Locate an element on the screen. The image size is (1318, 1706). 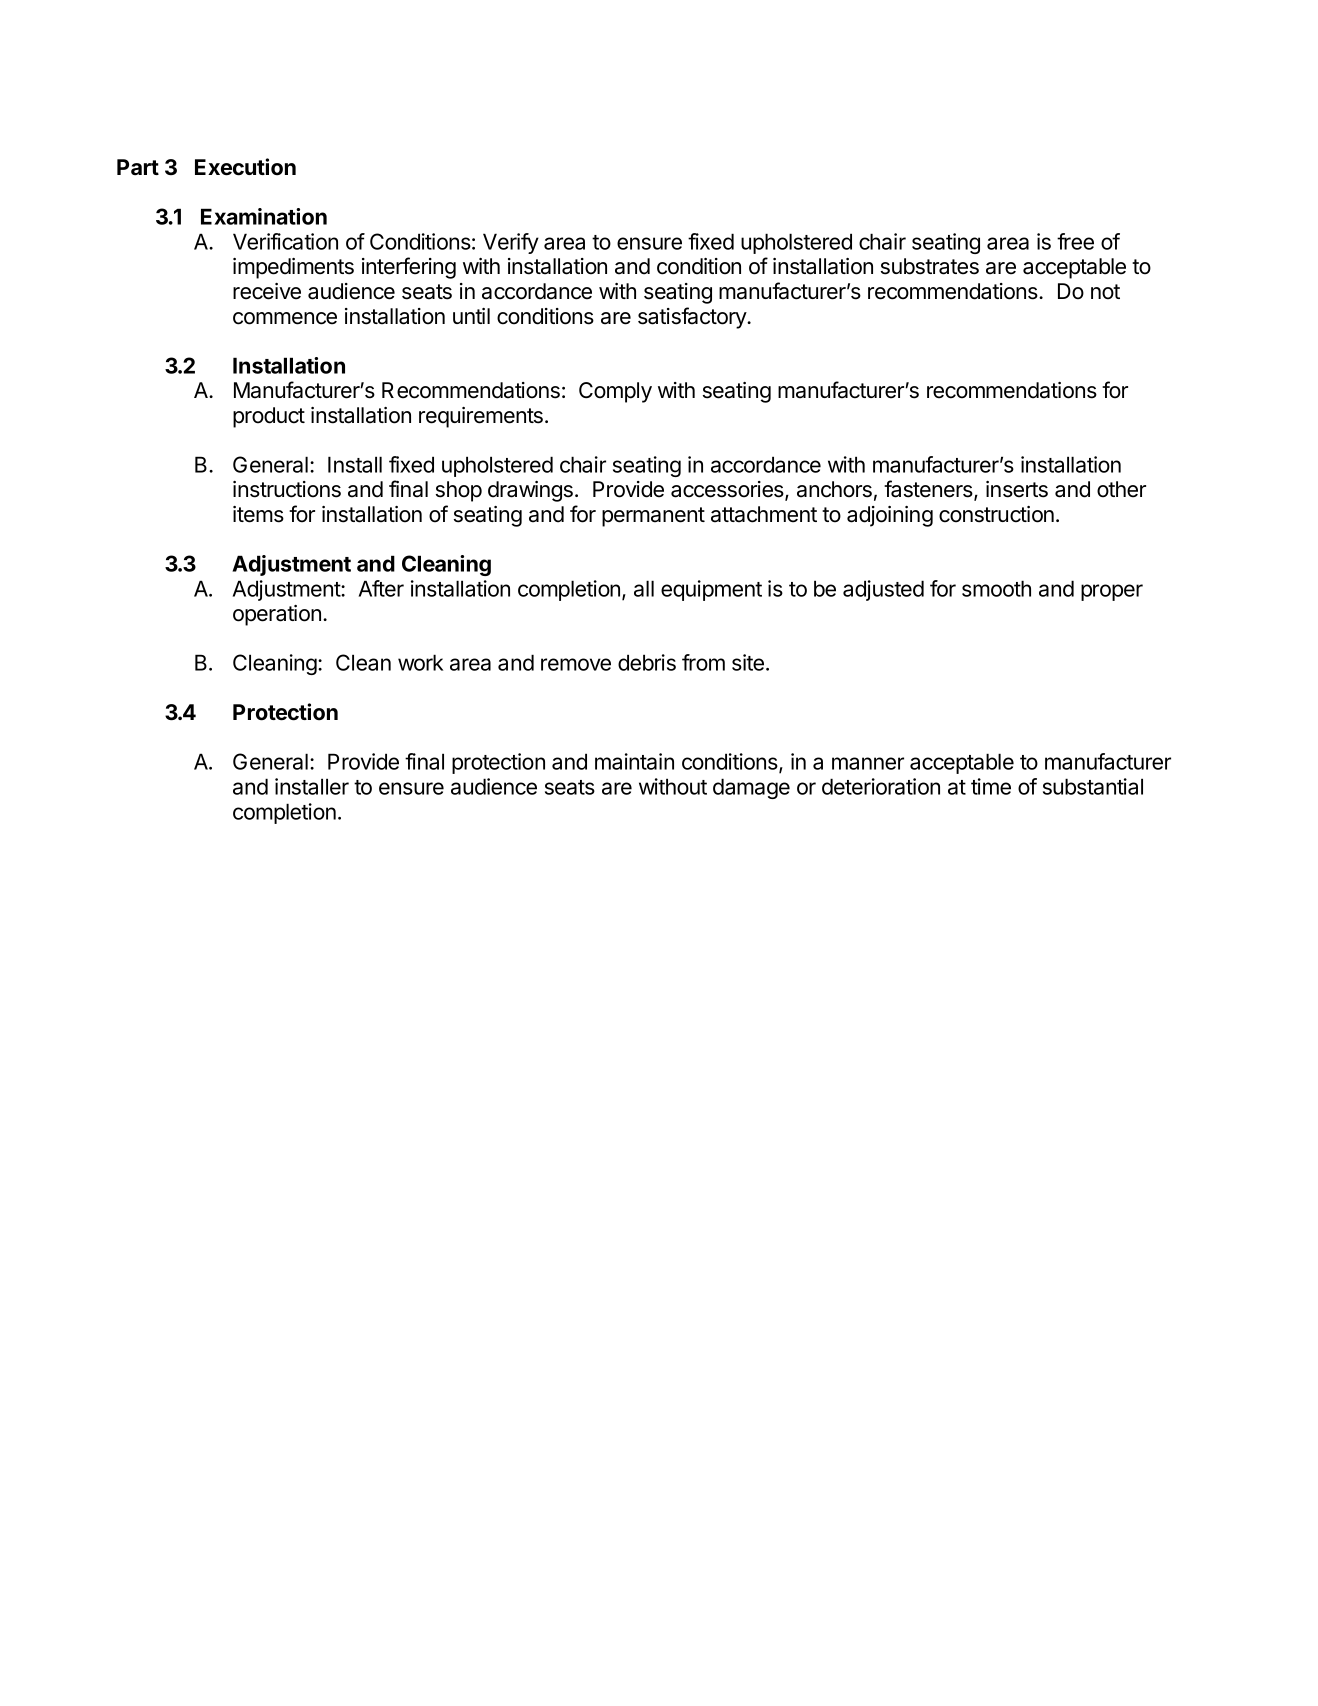
Verify is located at coordinates (511, 243).
